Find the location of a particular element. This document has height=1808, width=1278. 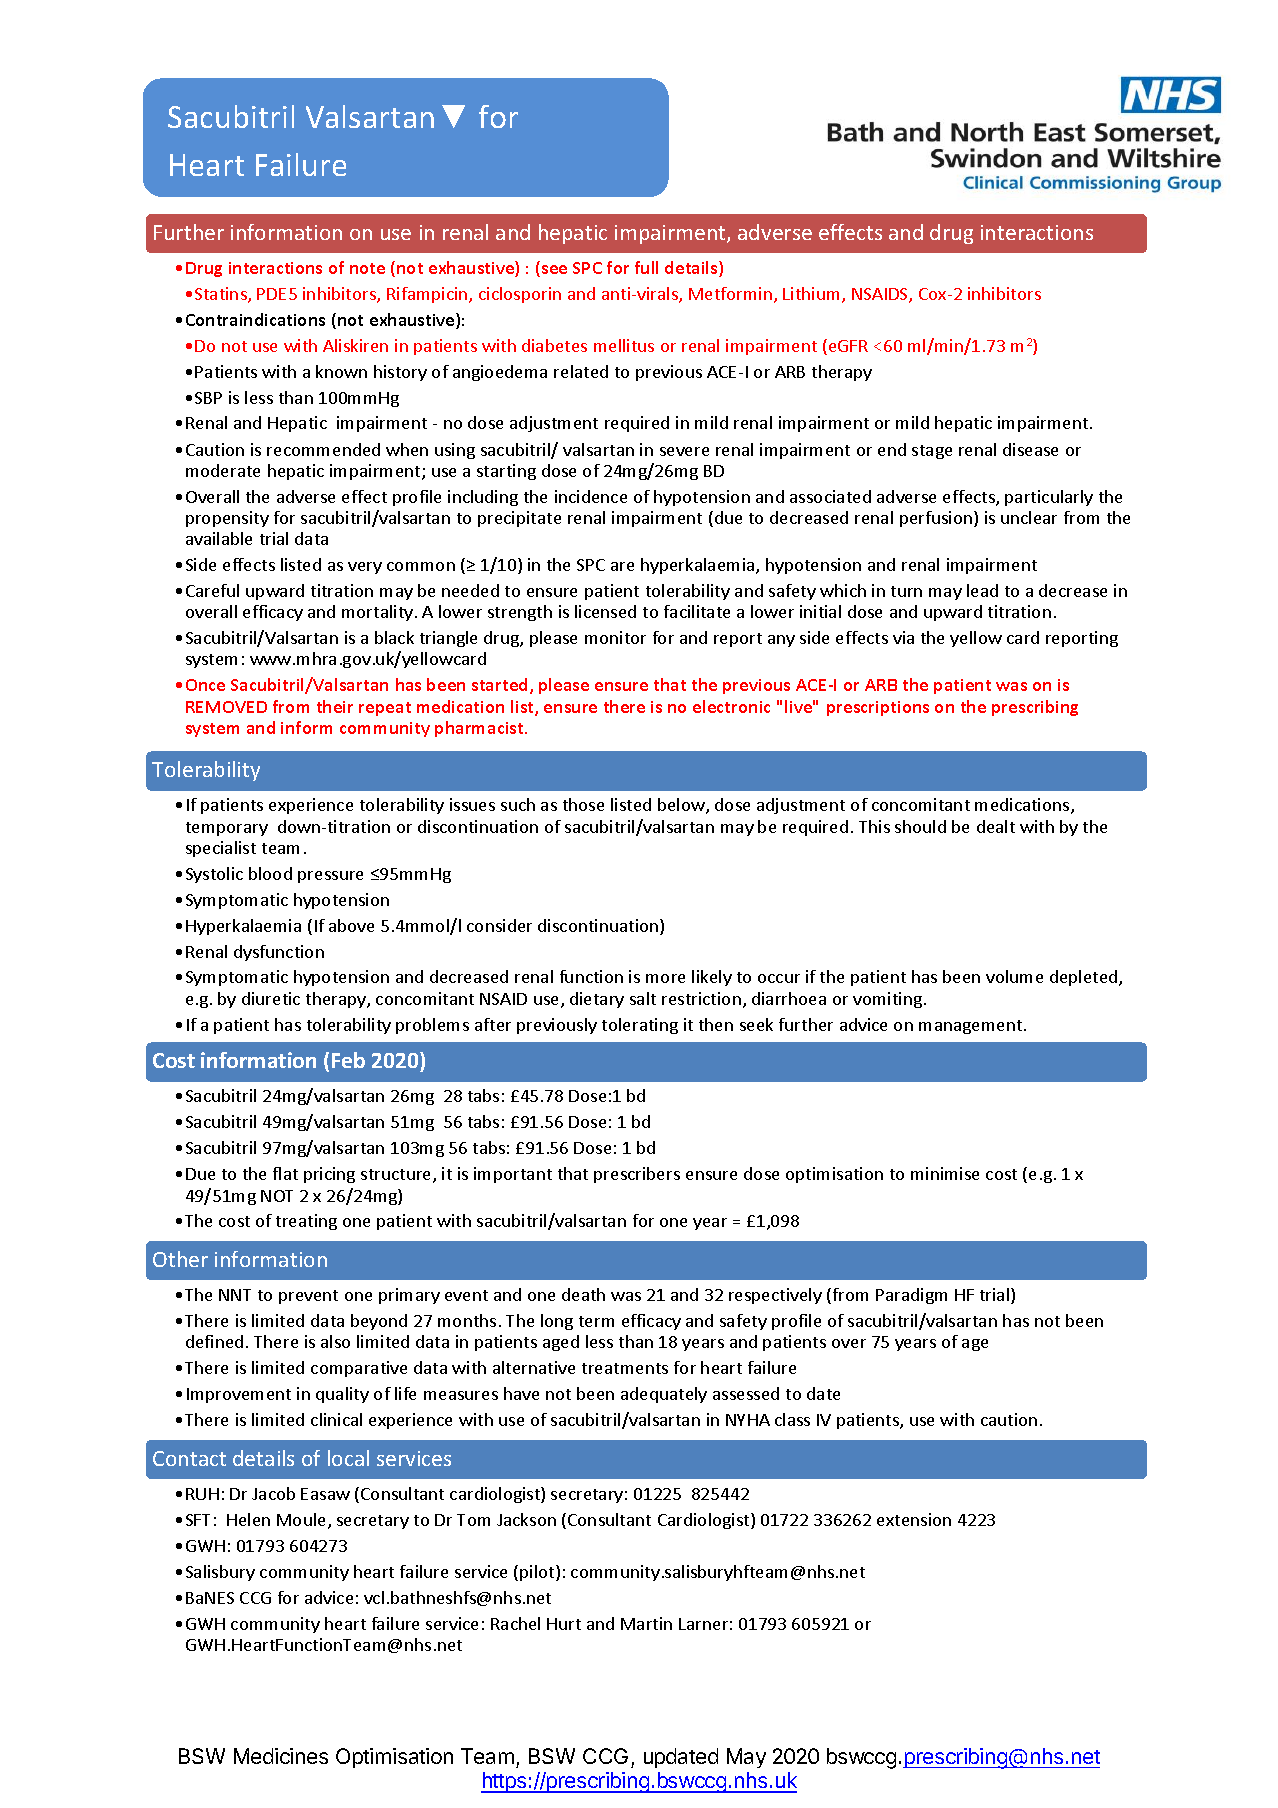

Contraindications is located at coordinates (255, 319).
